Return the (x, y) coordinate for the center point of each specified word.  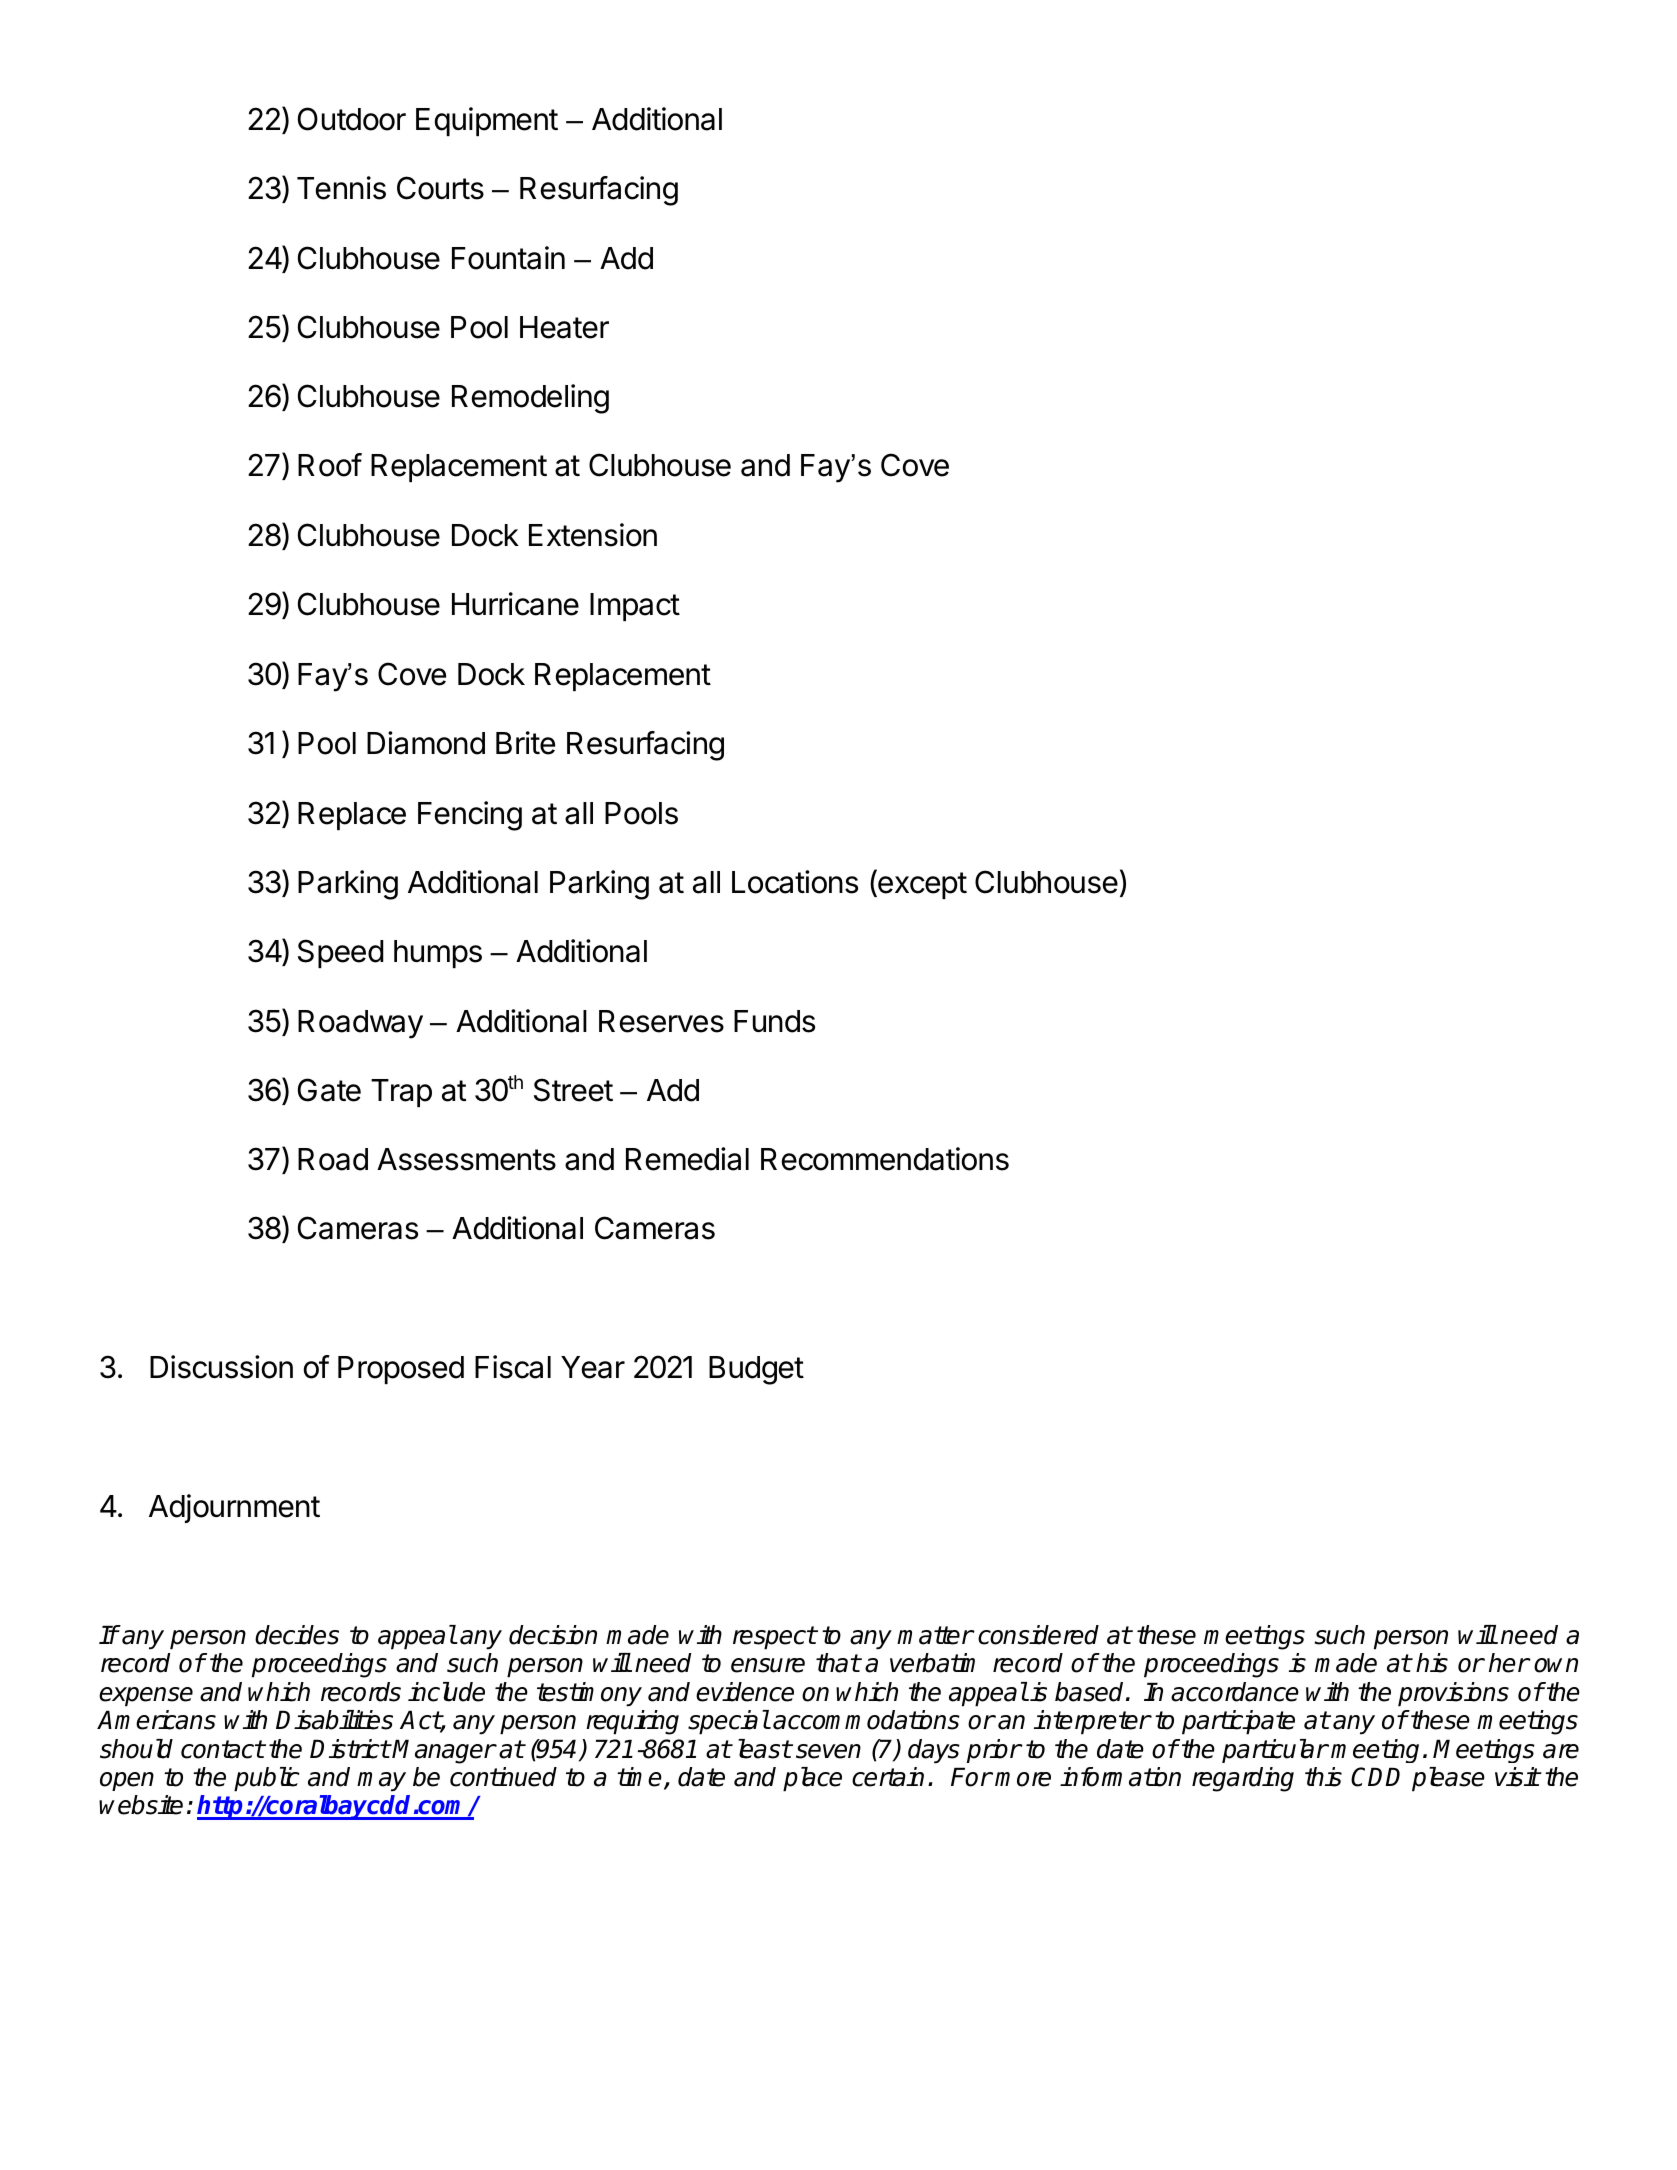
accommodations (866, 1720)
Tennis (341, 188)
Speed (341, 953)
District (350, 1749)
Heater (564, 327)
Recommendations (885, 1159)
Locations (795, 882)
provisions (1453, 1694)
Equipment (487, 121)
